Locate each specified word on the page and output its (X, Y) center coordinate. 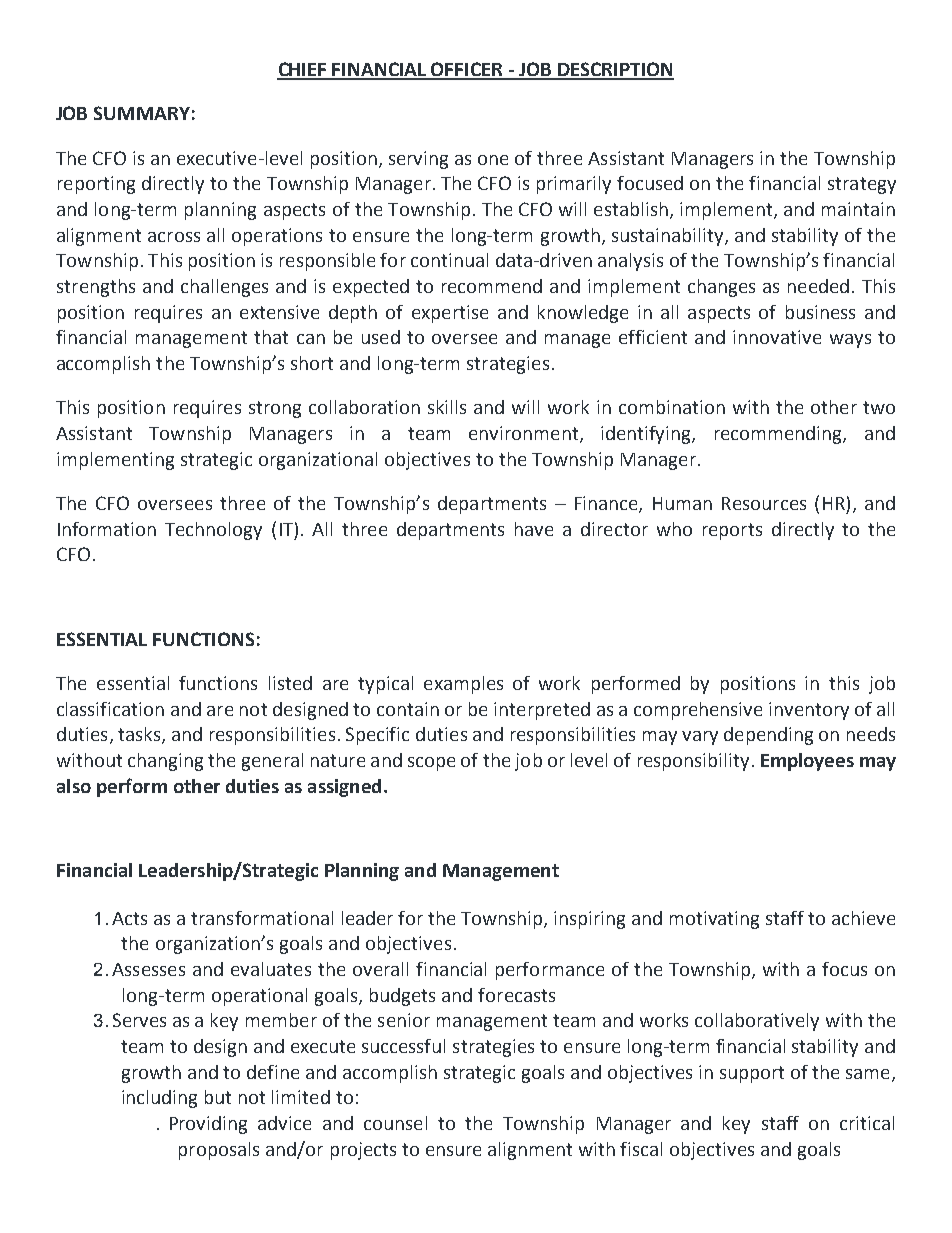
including (159, 1099)
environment (525, 434)
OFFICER (468, 70)
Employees (807, 762)
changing (165, 762)
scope (431, 764)
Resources (764, 503)
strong (275, 409)
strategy (862, 185)
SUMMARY (142, 113)
